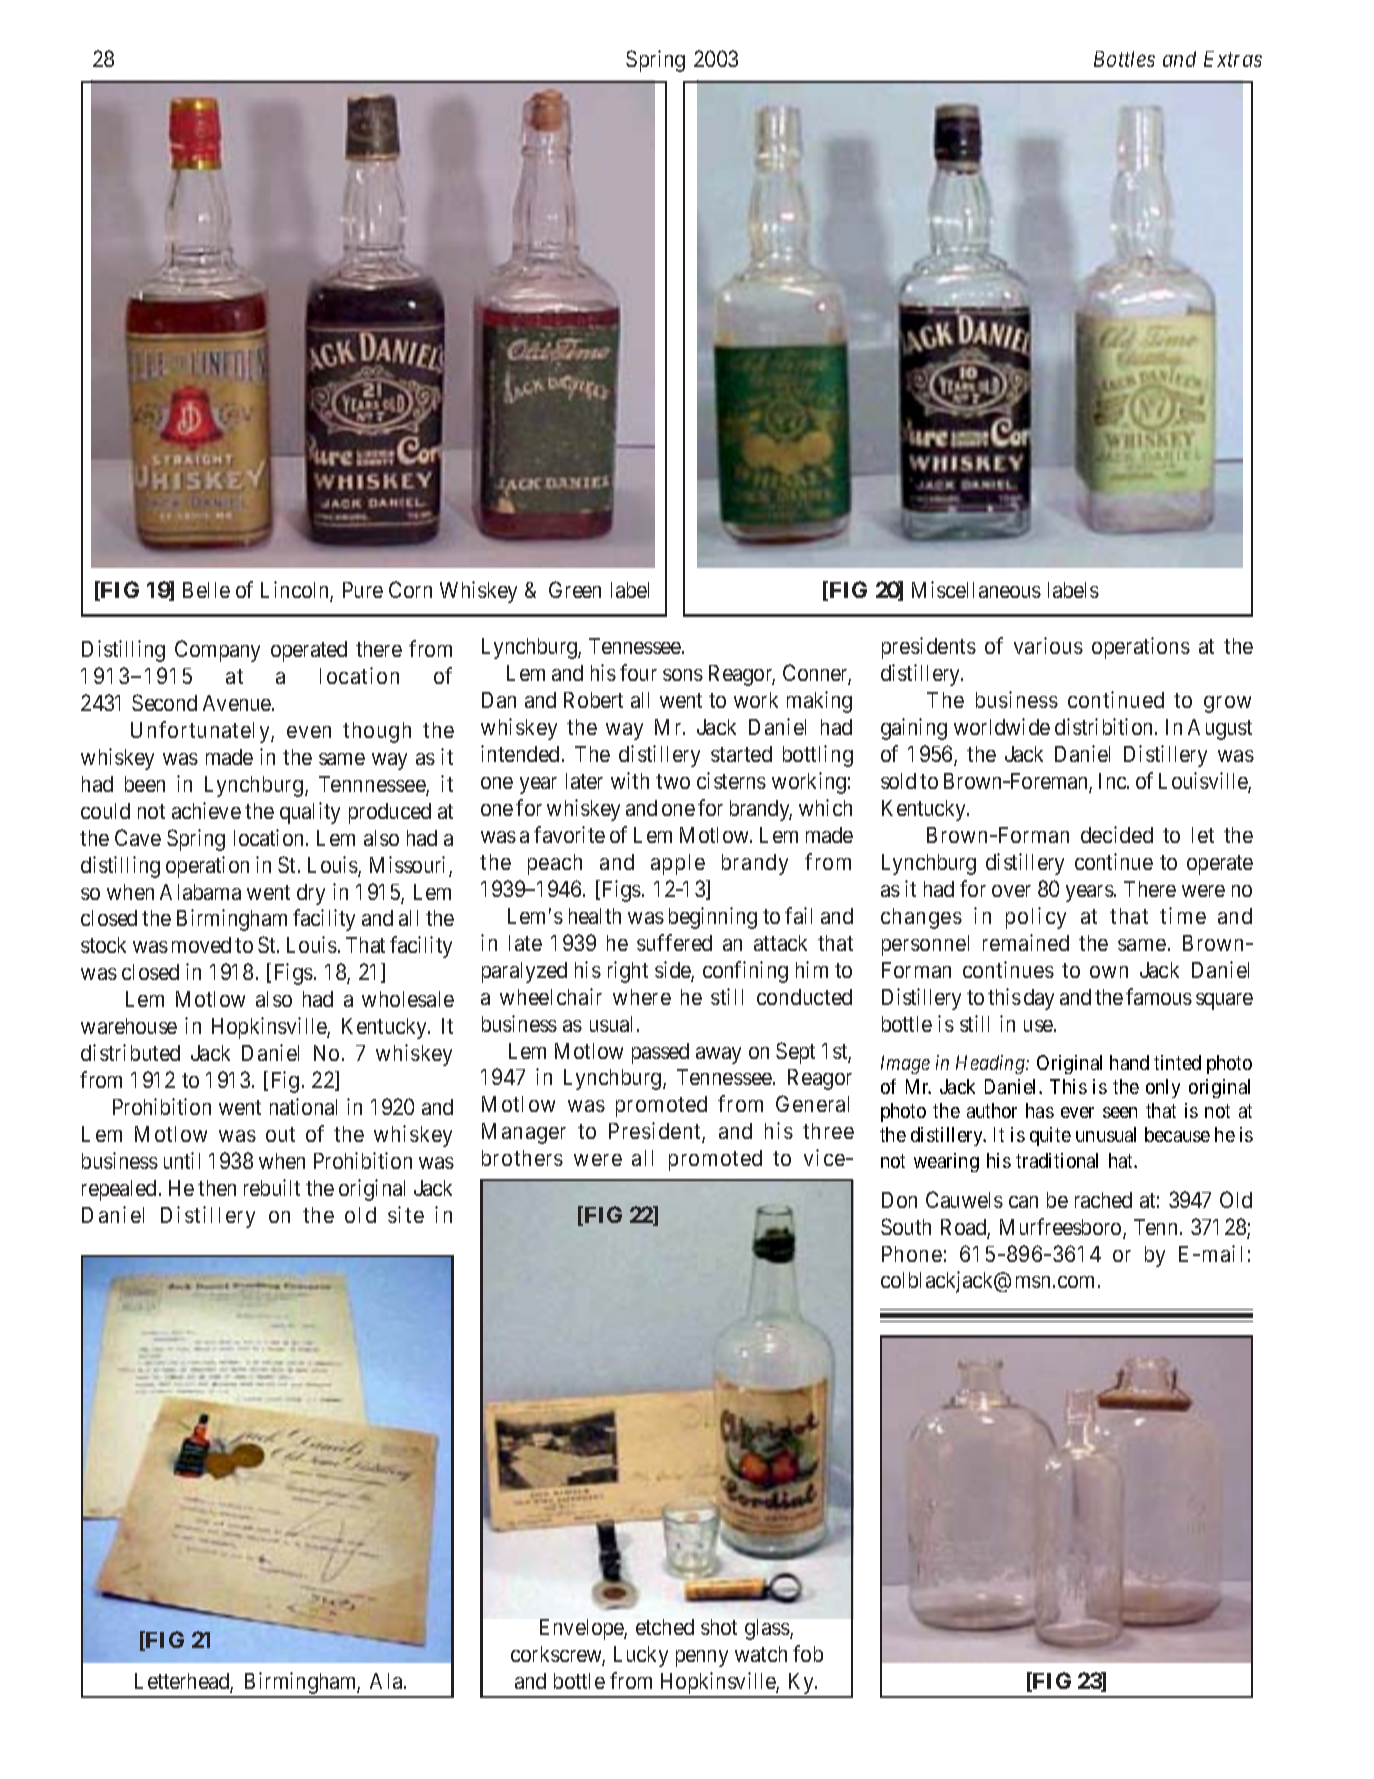  Describe the element at coordinates (1117, 834) in the image. I see `decided` at that location.
